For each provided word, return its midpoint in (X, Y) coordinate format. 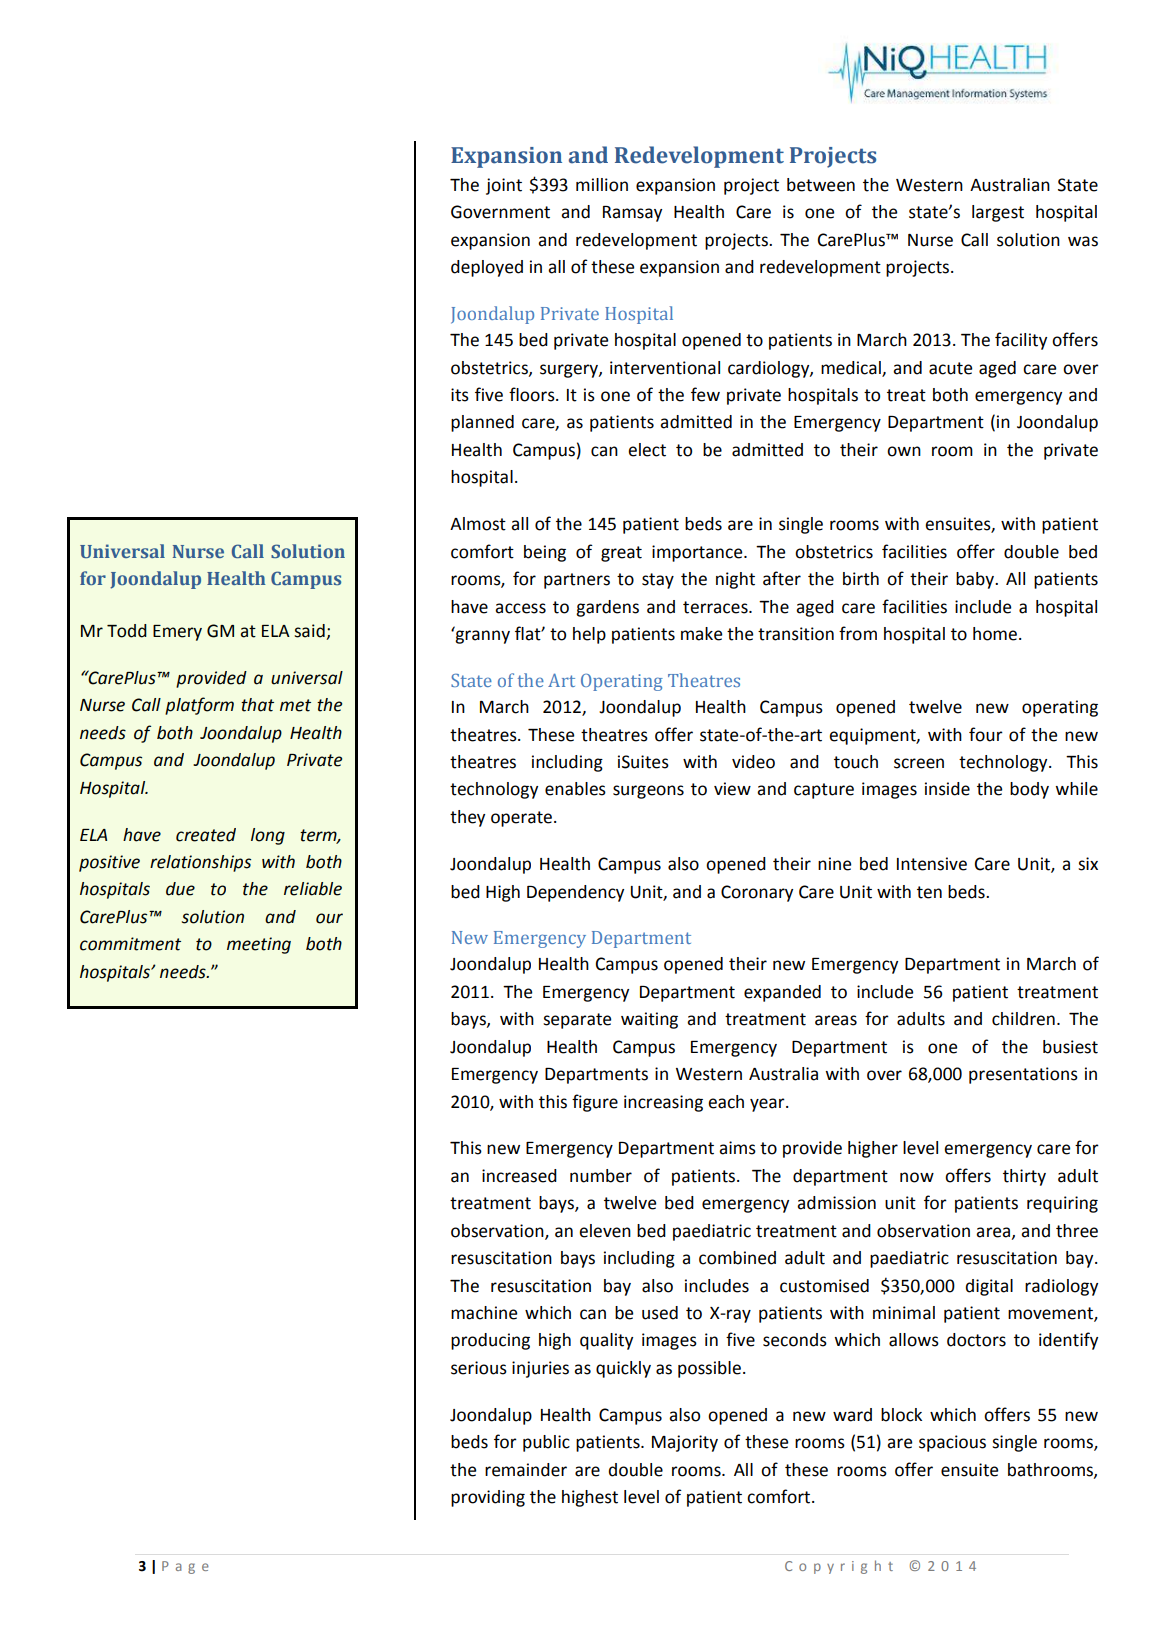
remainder (526, 1470)
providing (488, 1498)
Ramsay (632, 214)
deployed (487, 268)
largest (998, 213)
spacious (952, 1443)
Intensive (932, 864)
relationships (200, 863)
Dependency (575, 893)
